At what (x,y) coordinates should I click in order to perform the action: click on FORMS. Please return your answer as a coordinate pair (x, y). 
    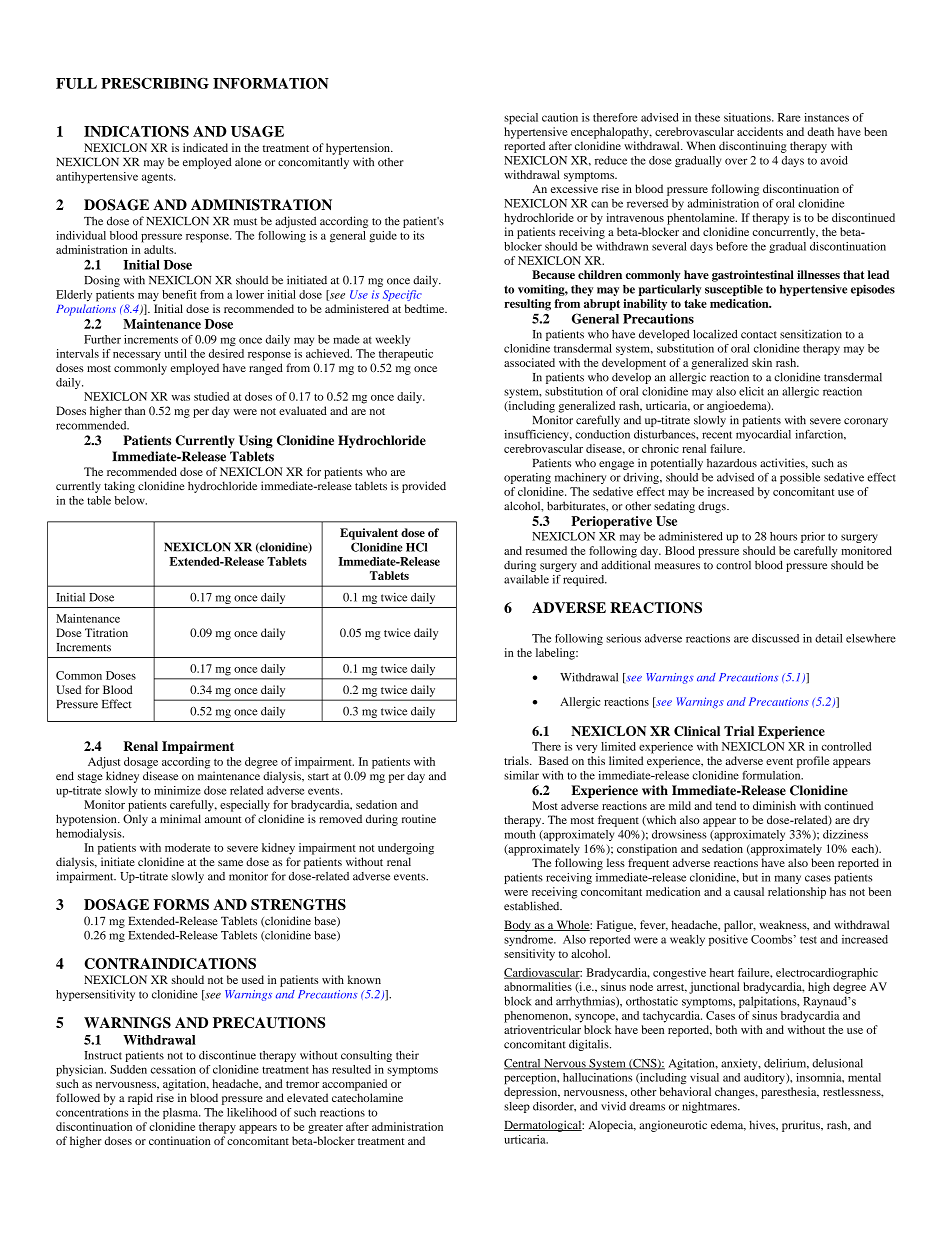
    Looking at the image, I should click on (181, 904).
